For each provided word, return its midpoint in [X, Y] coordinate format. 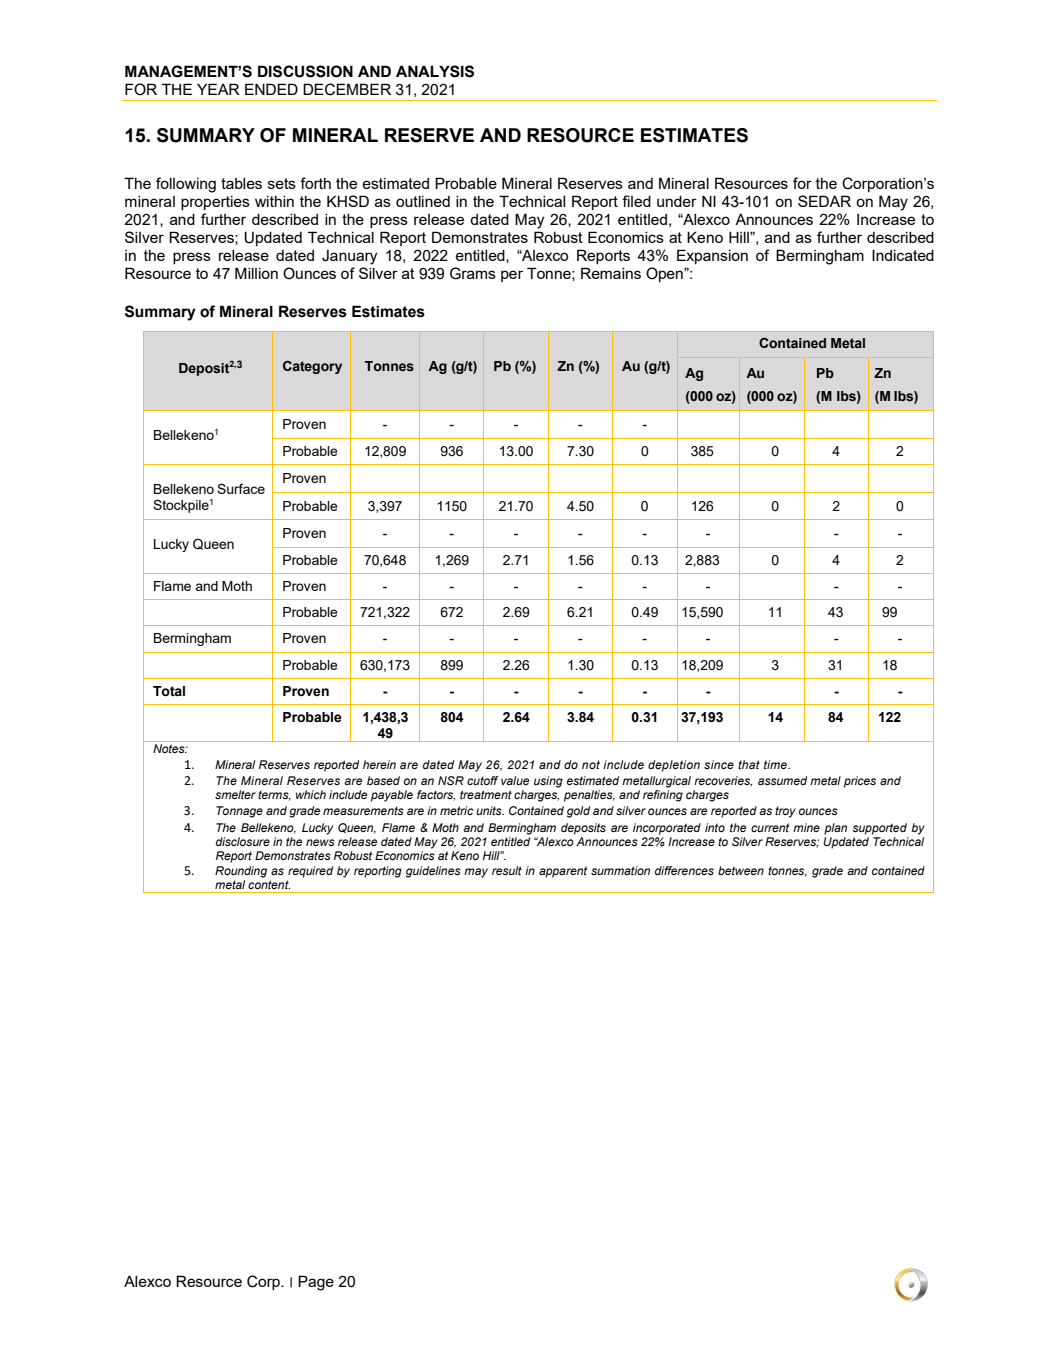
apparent [563, 872]
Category [312, 367]
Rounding [241, 872]
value [515, 780]
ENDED [271, 89]
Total [169, 691]
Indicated [903, 255]
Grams [473, 273]
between [741, 870]
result [507, 870]
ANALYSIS [435, 71]
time [777, 764]
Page [316, 1283]
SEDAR [824, 201]
